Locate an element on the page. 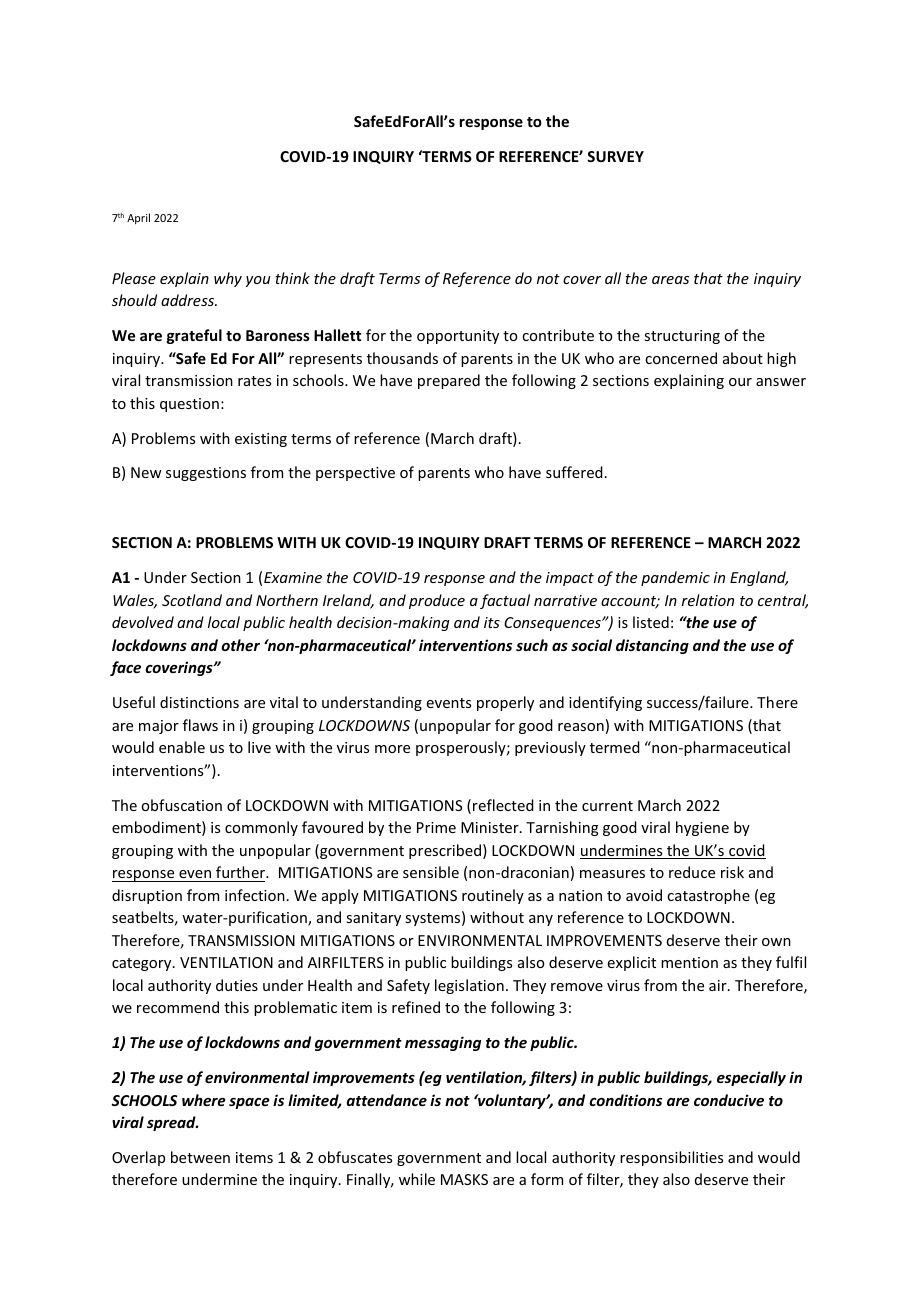 This image has height=1307, width=924. MASKS is located at coordinates (464, 1179).
